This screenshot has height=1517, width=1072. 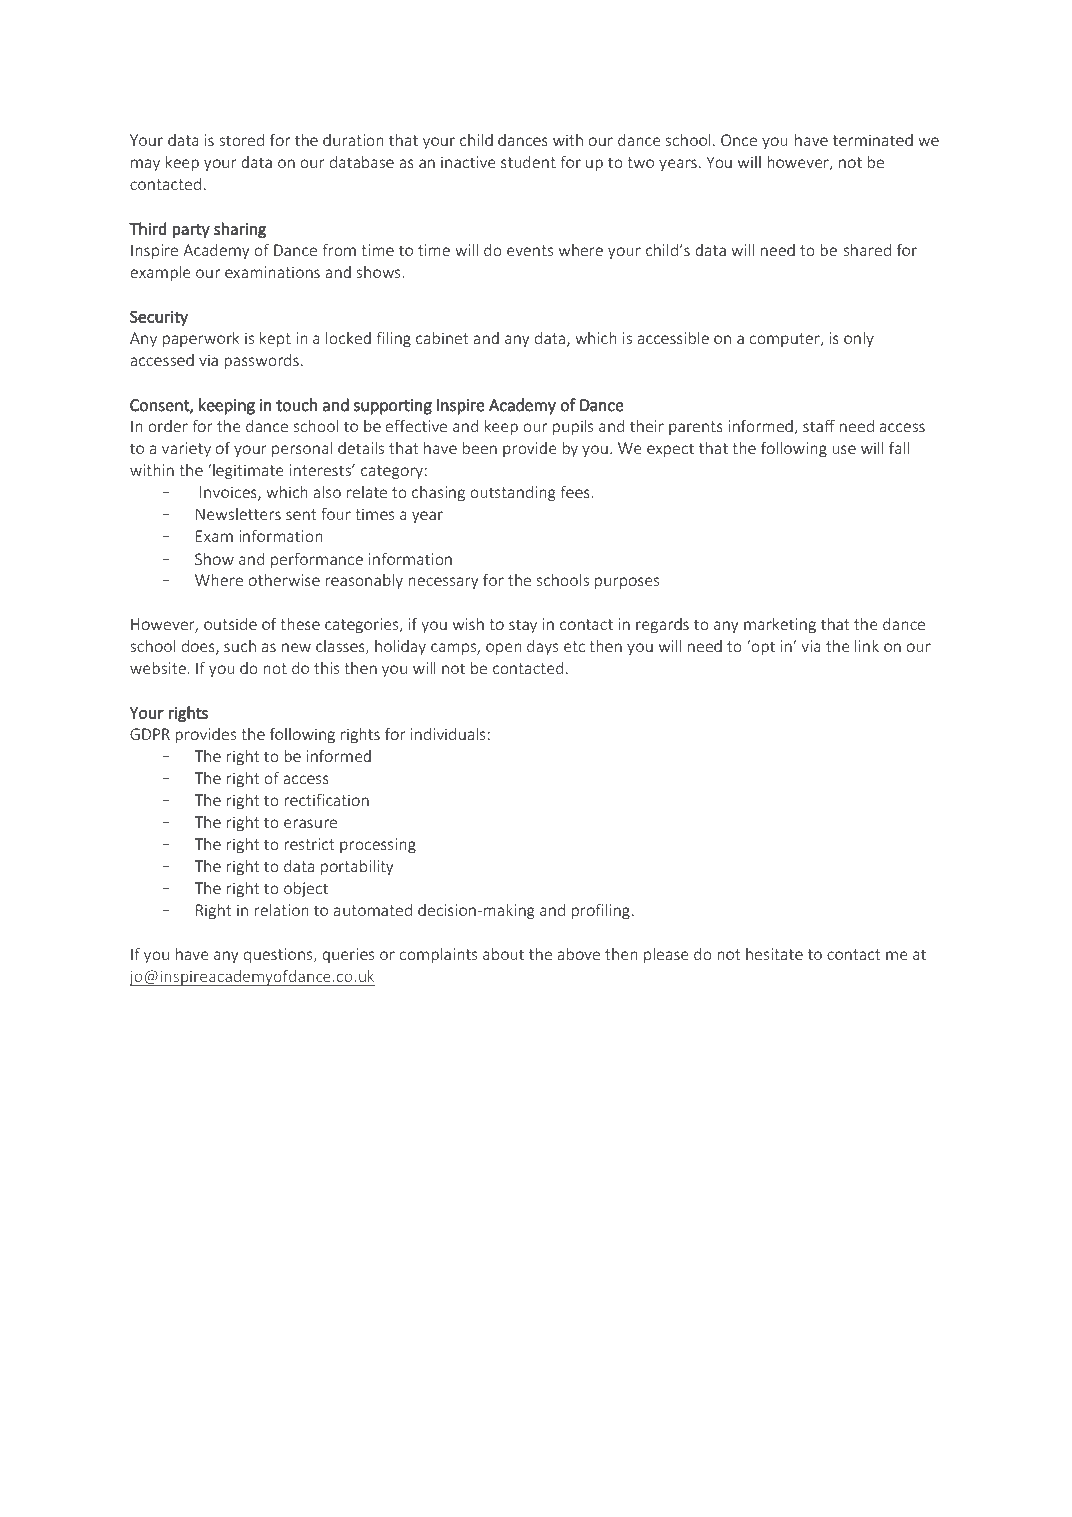 What do you see at coordinates (528, 162) in the screenshot?
I see `student` at bounding box center [528, 162].
